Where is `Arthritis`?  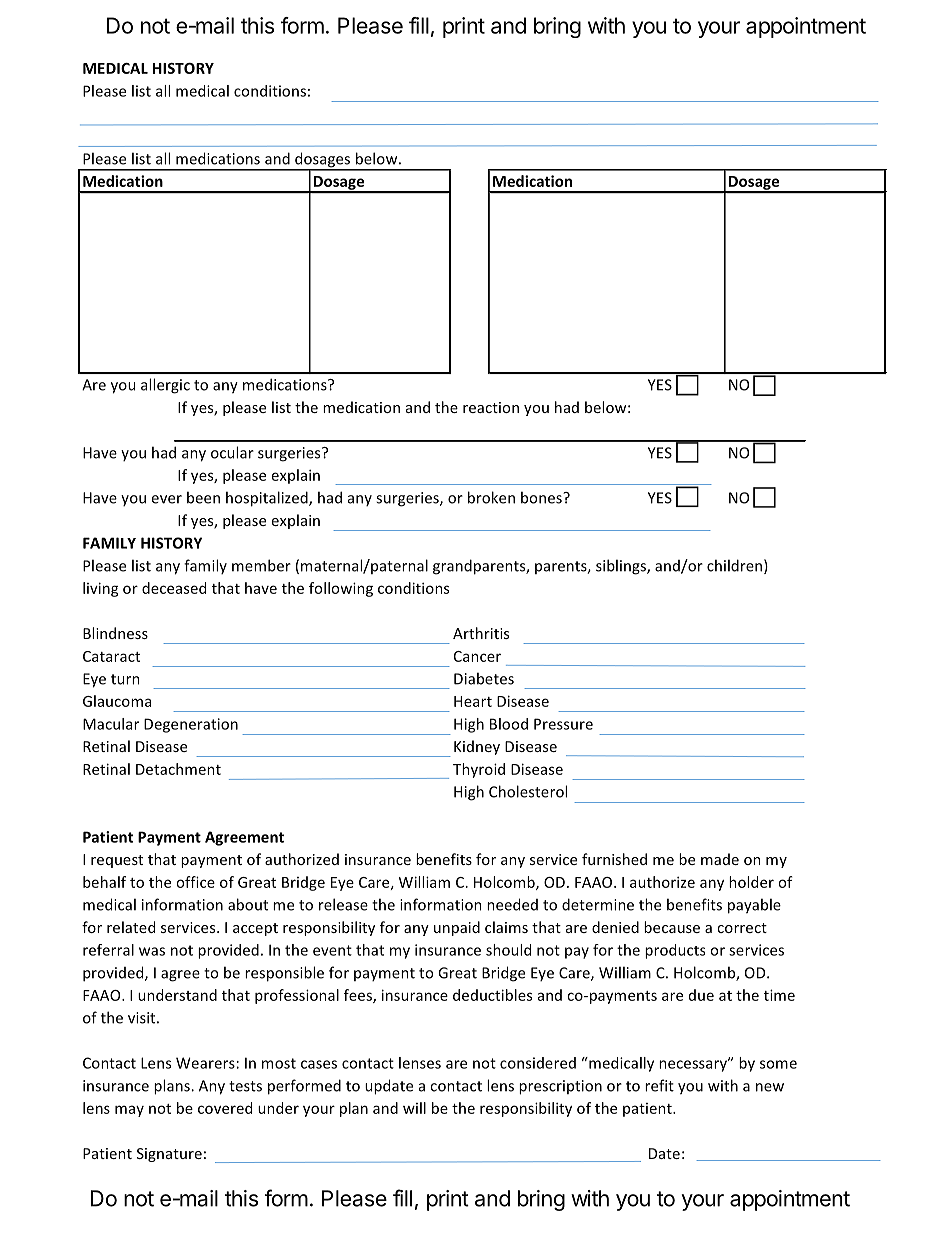 Arthritis is located at coordinates (481, 633).
